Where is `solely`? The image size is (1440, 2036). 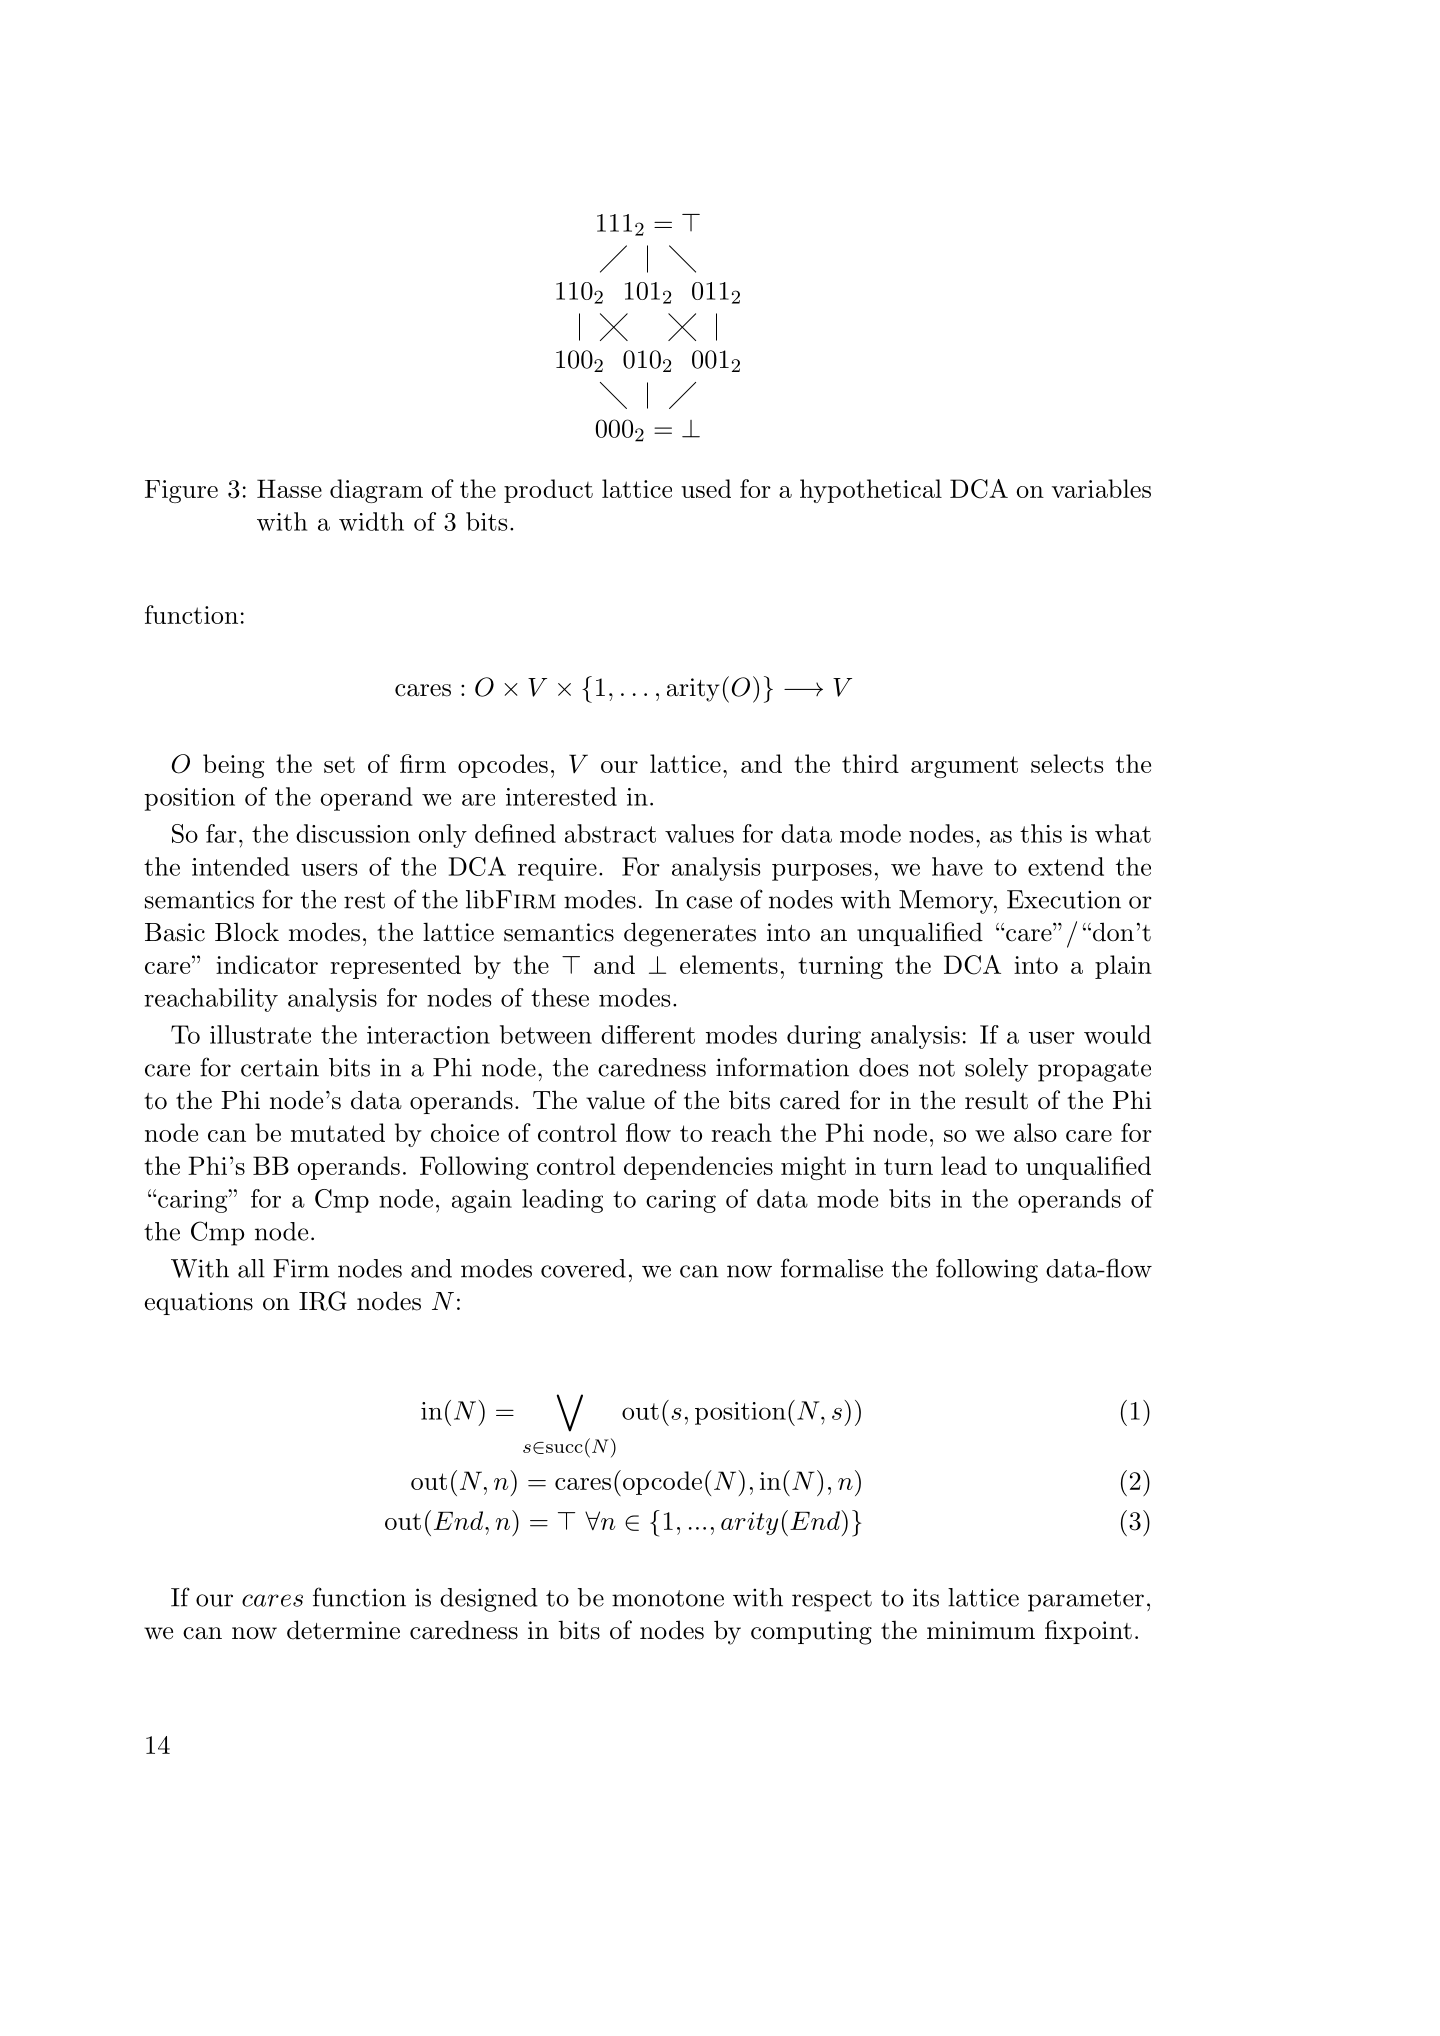 solely is located at coordinates (996, 1070).
